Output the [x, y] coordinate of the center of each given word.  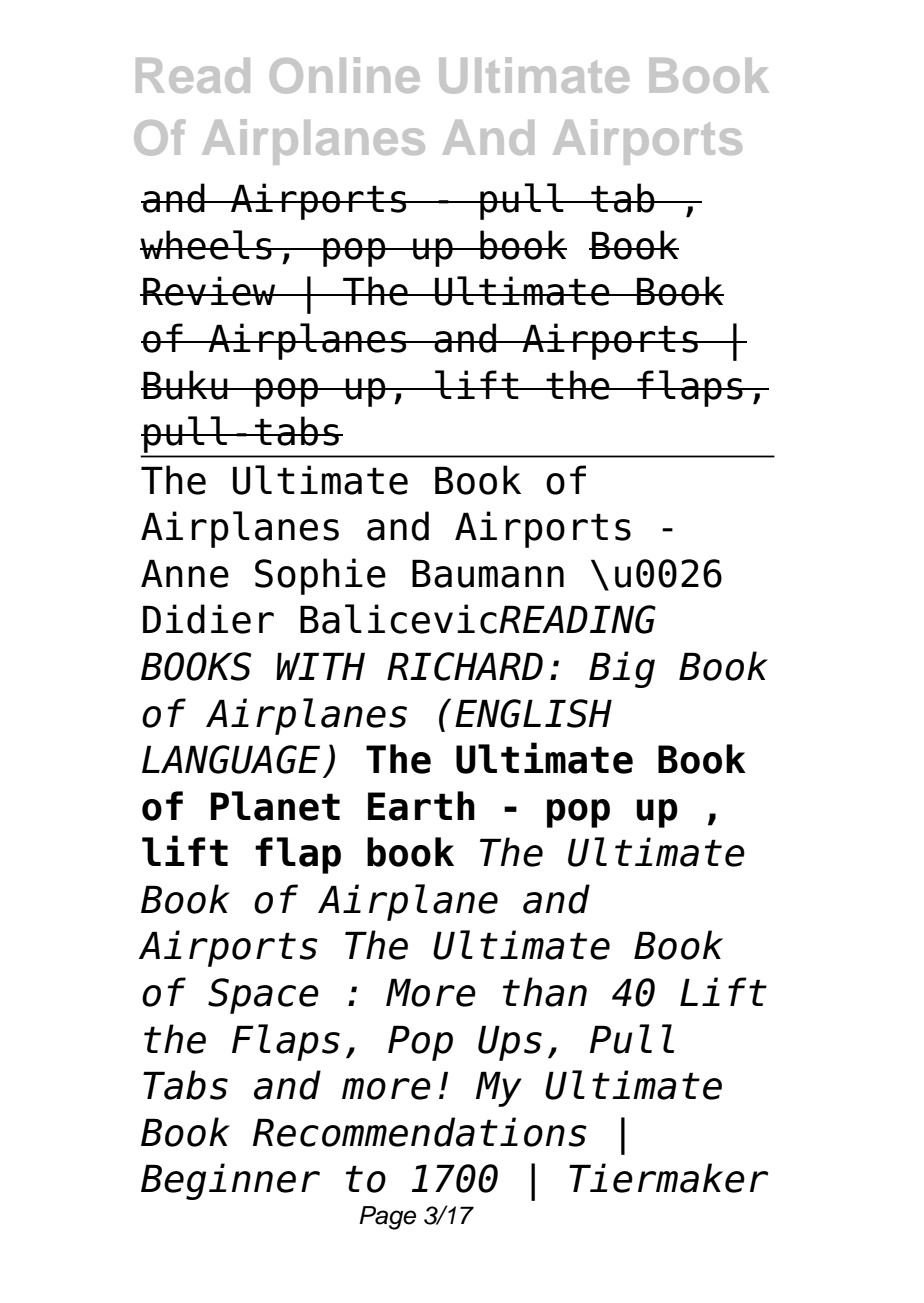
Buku [185, 385]
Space [263, 996]
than [545, 992]
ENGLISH [533, 713]
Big [622, 669]
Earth [421, 806]
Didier [208, 619]
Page [387, 1218]
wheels [207, 245]
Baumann [488, 573]
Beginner [230, 1181]
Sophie [320, 576]
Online [345, 75]
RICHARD [465, 666]
